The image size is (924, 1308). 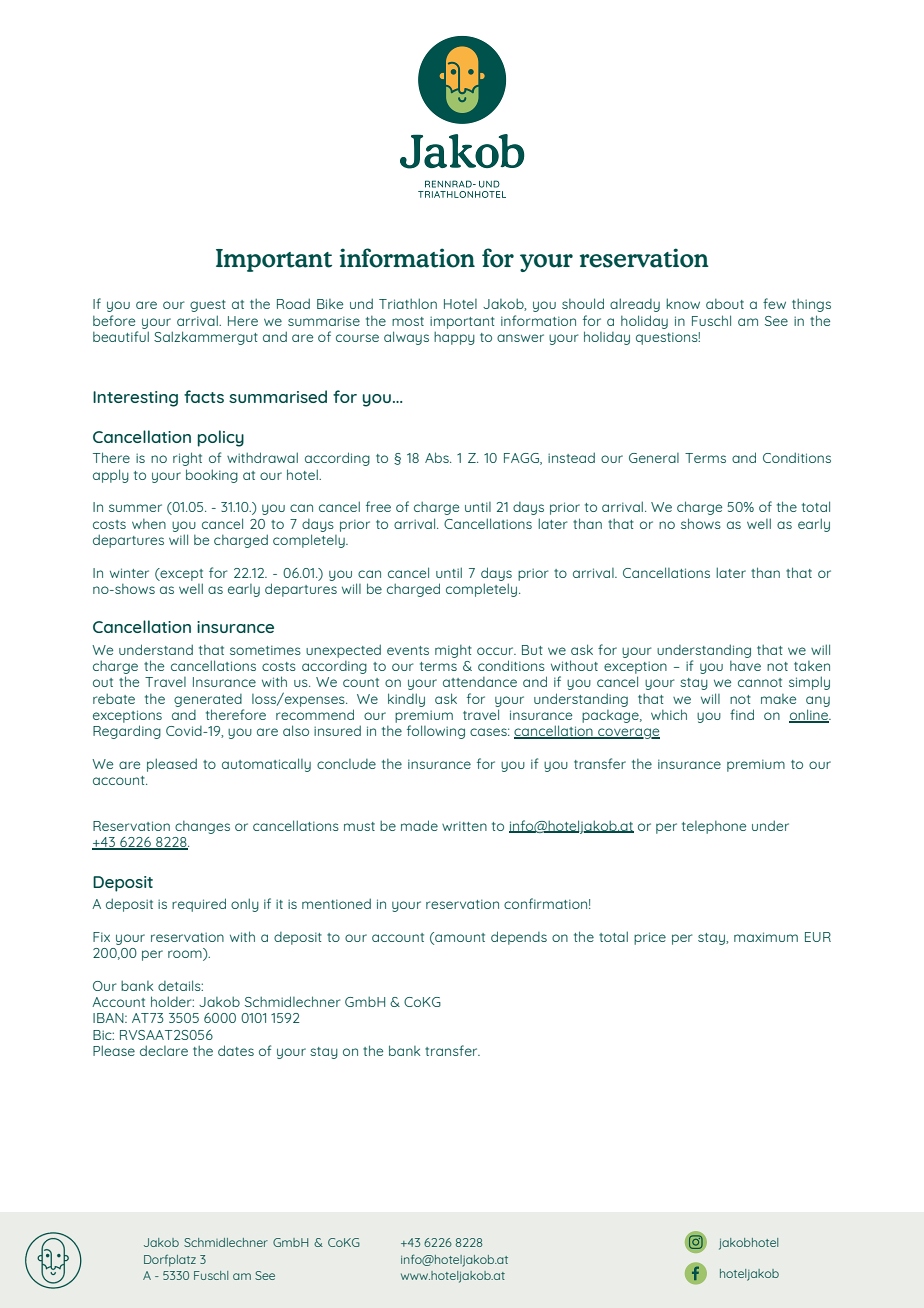 I want to click on happy, so click(x=454, y=338).
